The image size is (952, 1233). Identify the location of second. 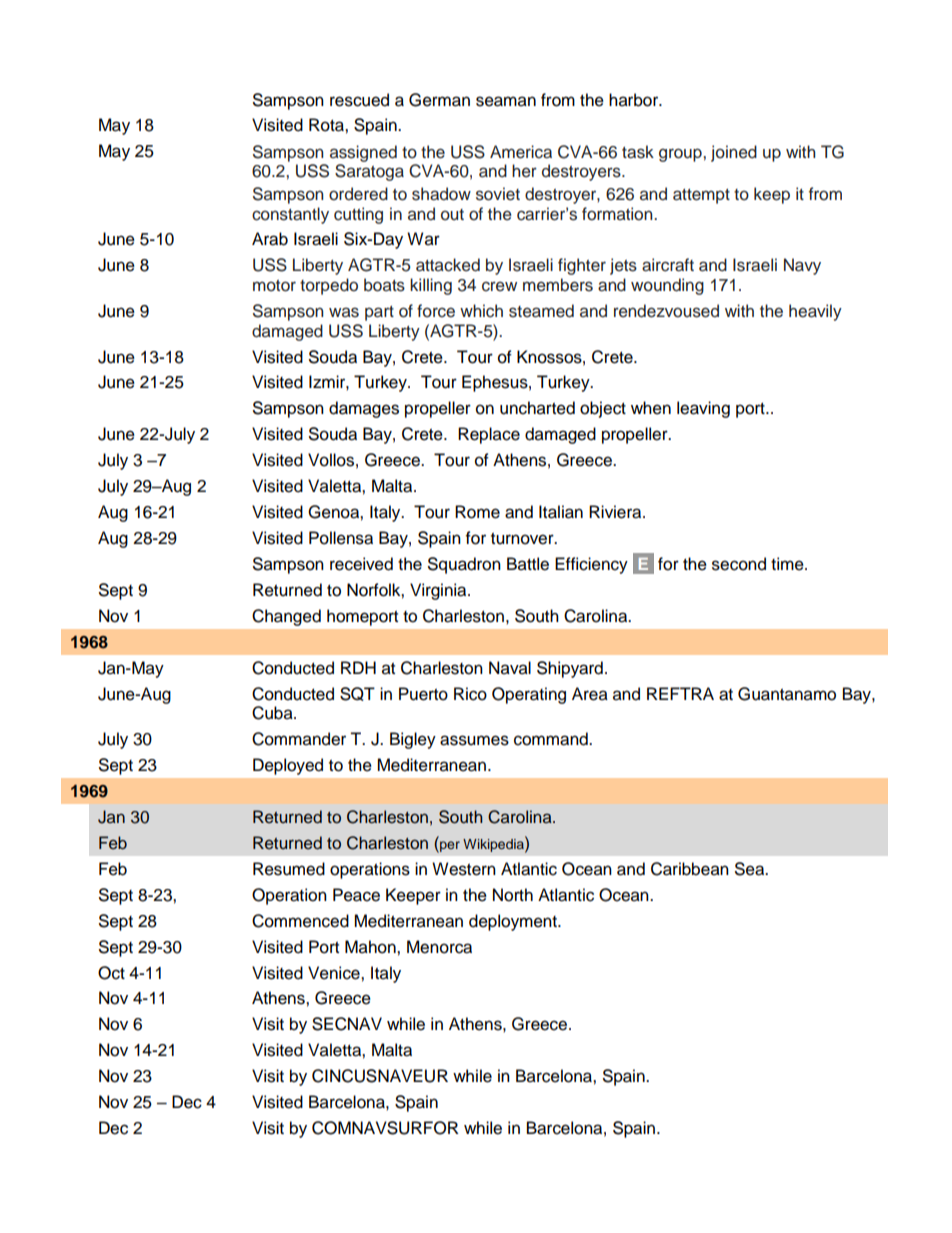
(739, 564).
